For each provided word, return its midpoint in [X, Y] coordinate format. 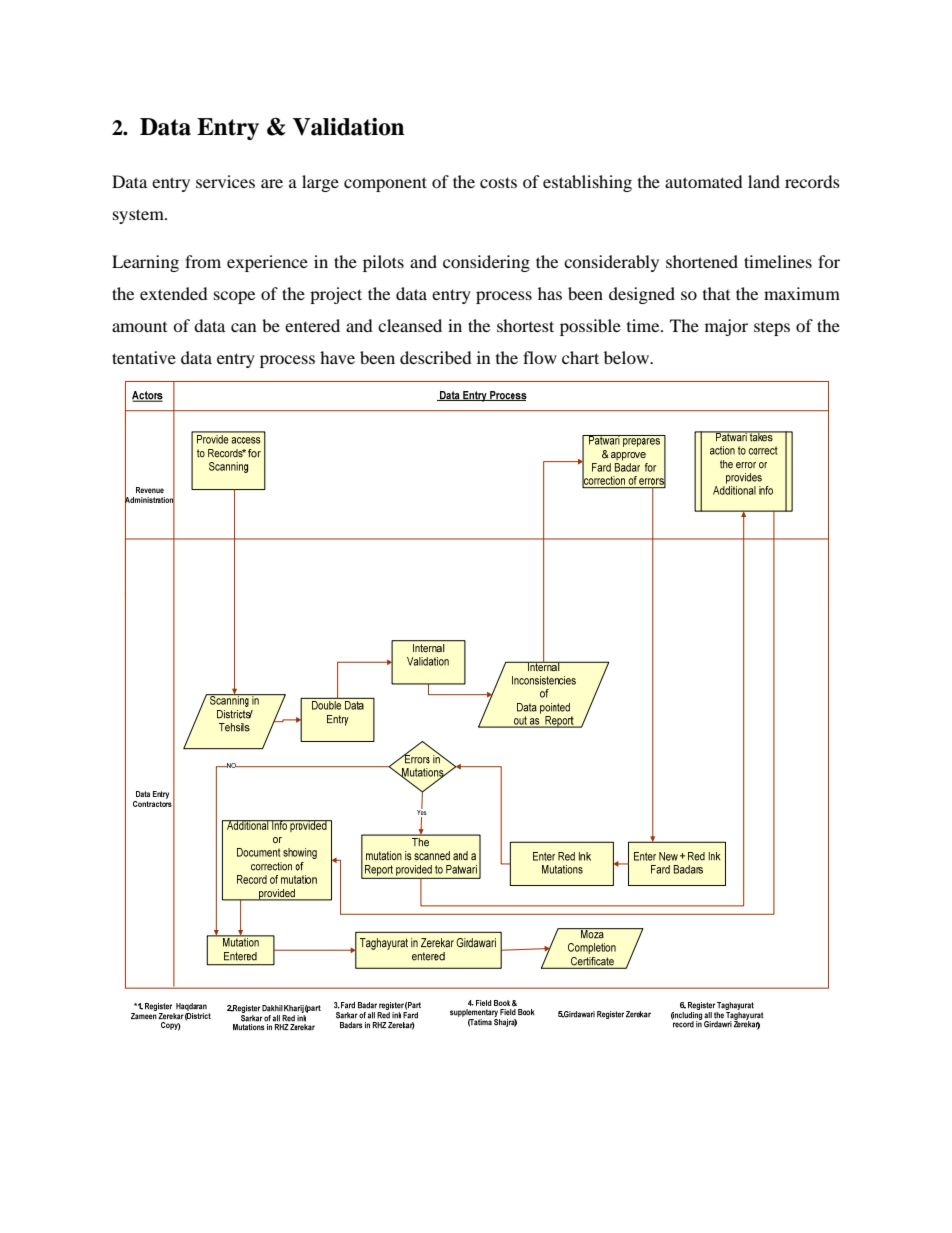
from [203, 261]
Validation [349, 127]
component [385, 184]
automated [704, 181]
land [764, 181]
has [550, 293]
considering [486, 263]
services [225, 181]
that [716, 293]
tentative [144, 357]
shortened [702, 261]
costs [498, 182]
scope [234, 297]
